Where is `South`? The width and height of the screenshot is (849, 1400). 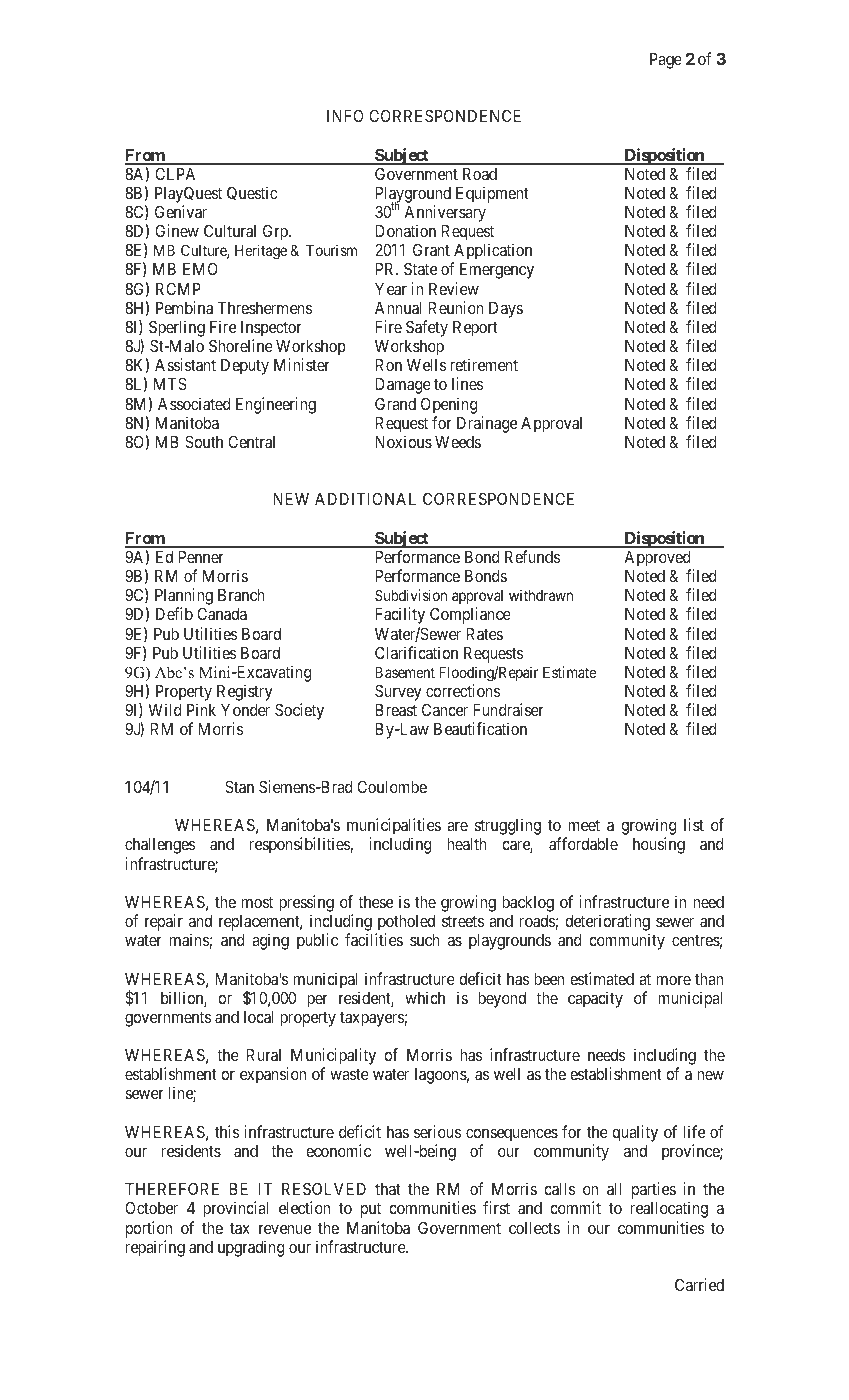 South is located at coordinates (204, 441).
